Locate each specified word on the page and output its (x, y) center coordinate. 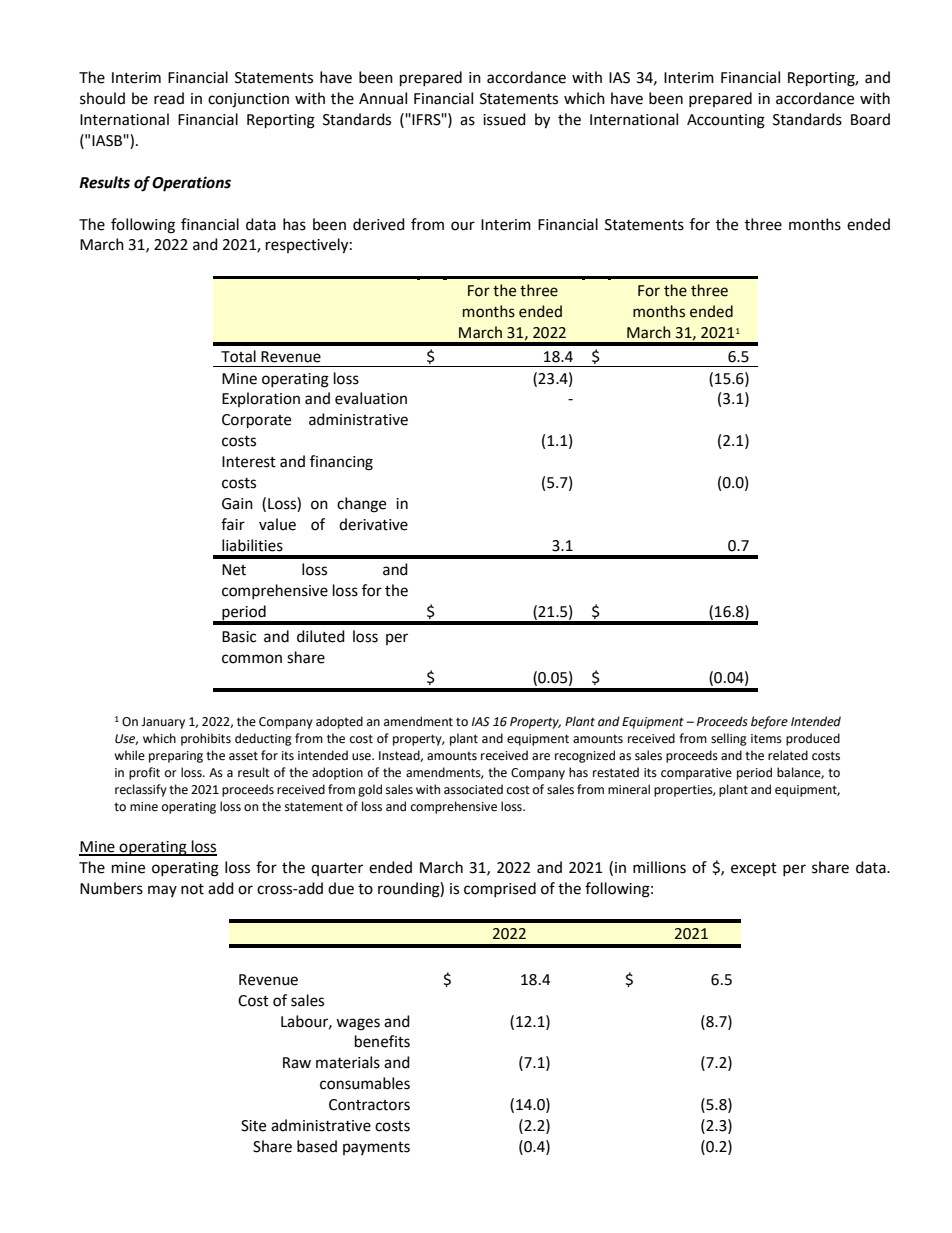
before (769, 722)
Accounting (726, 121)
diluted (321, 636)
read (169, 98)
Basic (239, 637)
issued (504, 119)
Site (253, 1126)
